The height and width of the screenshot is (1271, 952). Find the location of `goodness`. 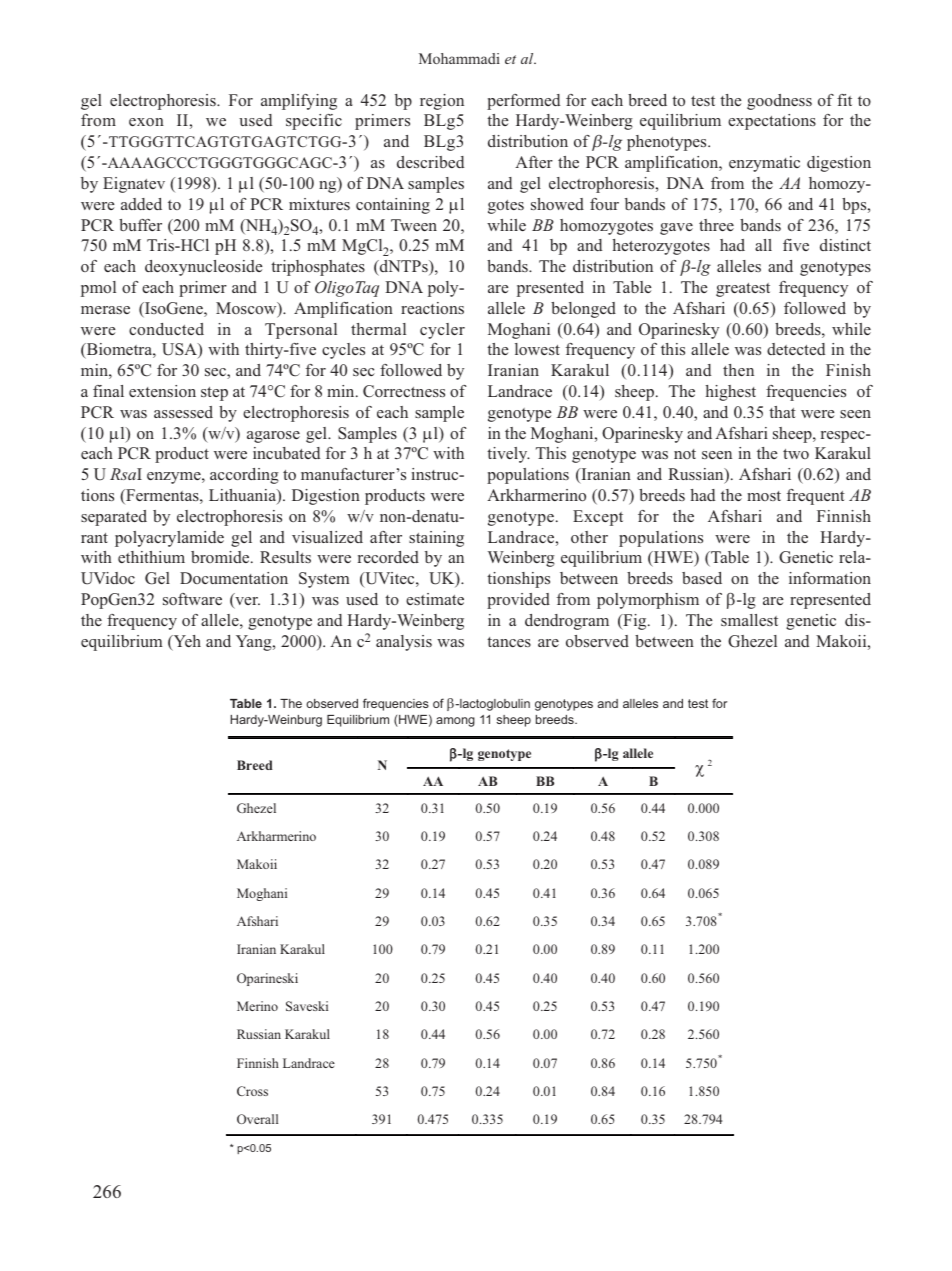

goodness is located at coordinates (779, 102).
